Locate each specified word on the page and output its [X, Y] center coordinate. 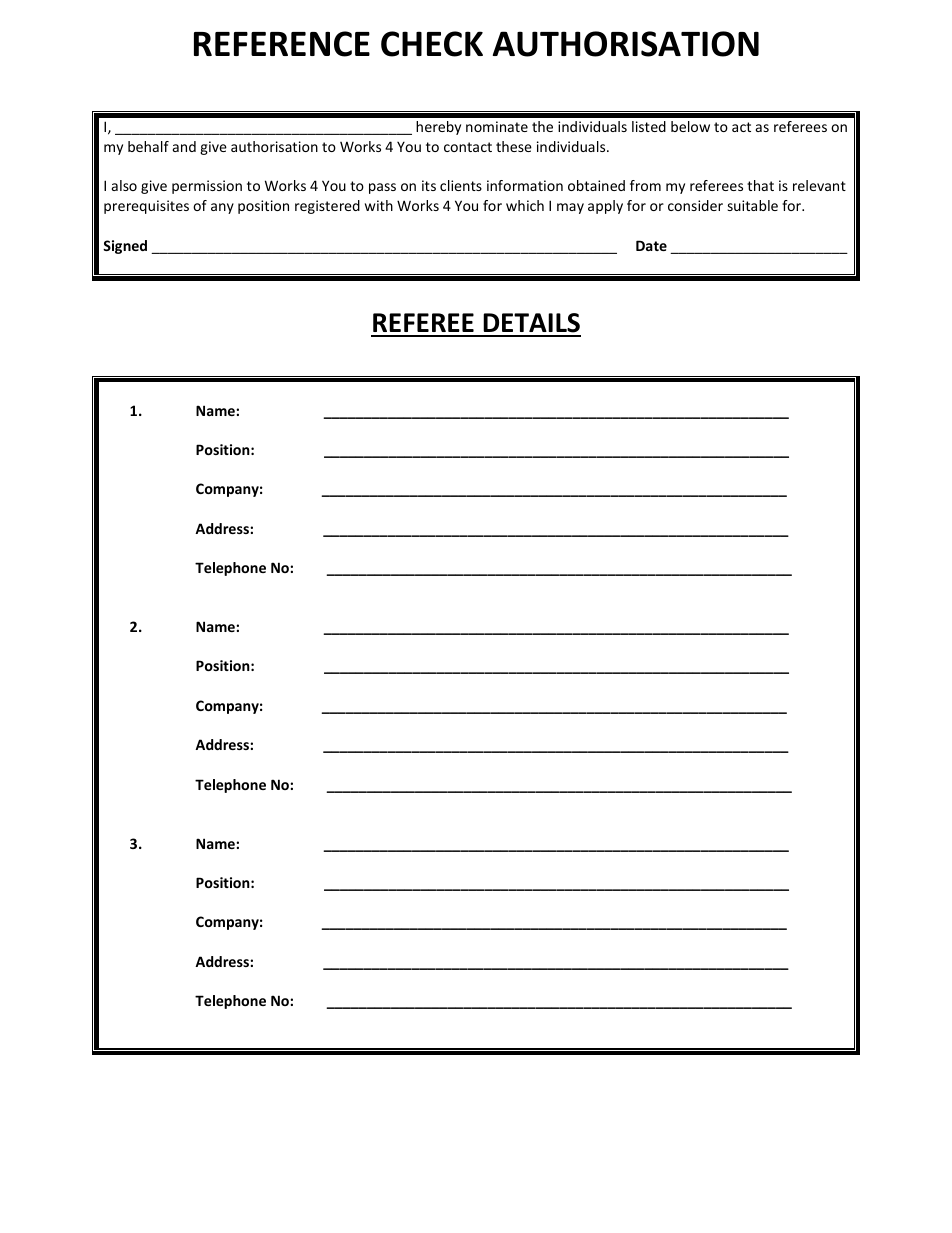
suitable [753, 205]
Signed [125, 247]
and [184, 146]
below [690, 126]
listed [649, 126]
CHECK [432, 44]
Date [651, 245]
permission [207, 187]
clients [461, 185]
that [760, 185]
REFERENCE [282, 44]
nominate [497, 126]
